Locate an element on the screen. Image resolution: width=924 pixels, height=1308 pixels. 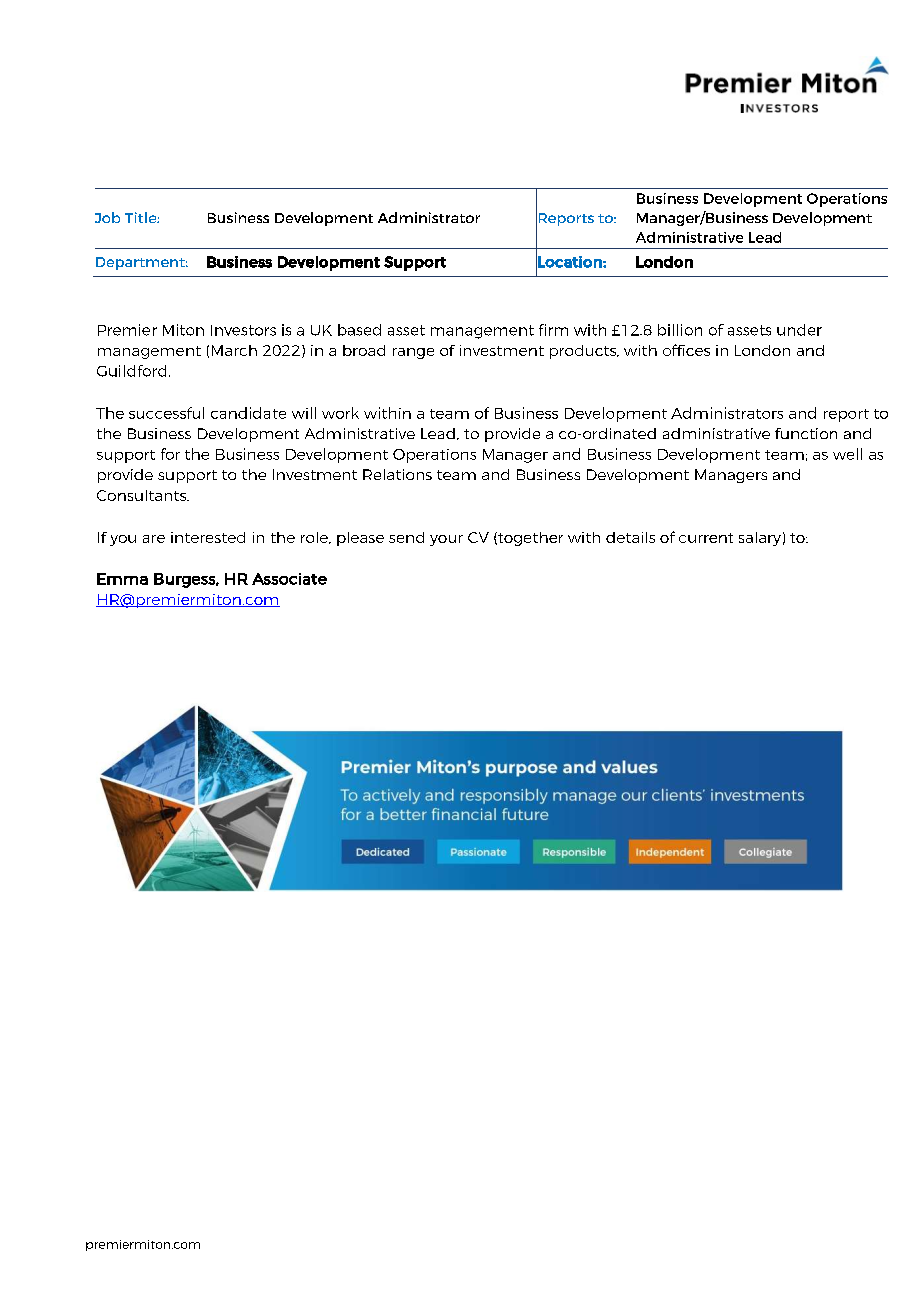
under is located at coordinates (799, 330).
